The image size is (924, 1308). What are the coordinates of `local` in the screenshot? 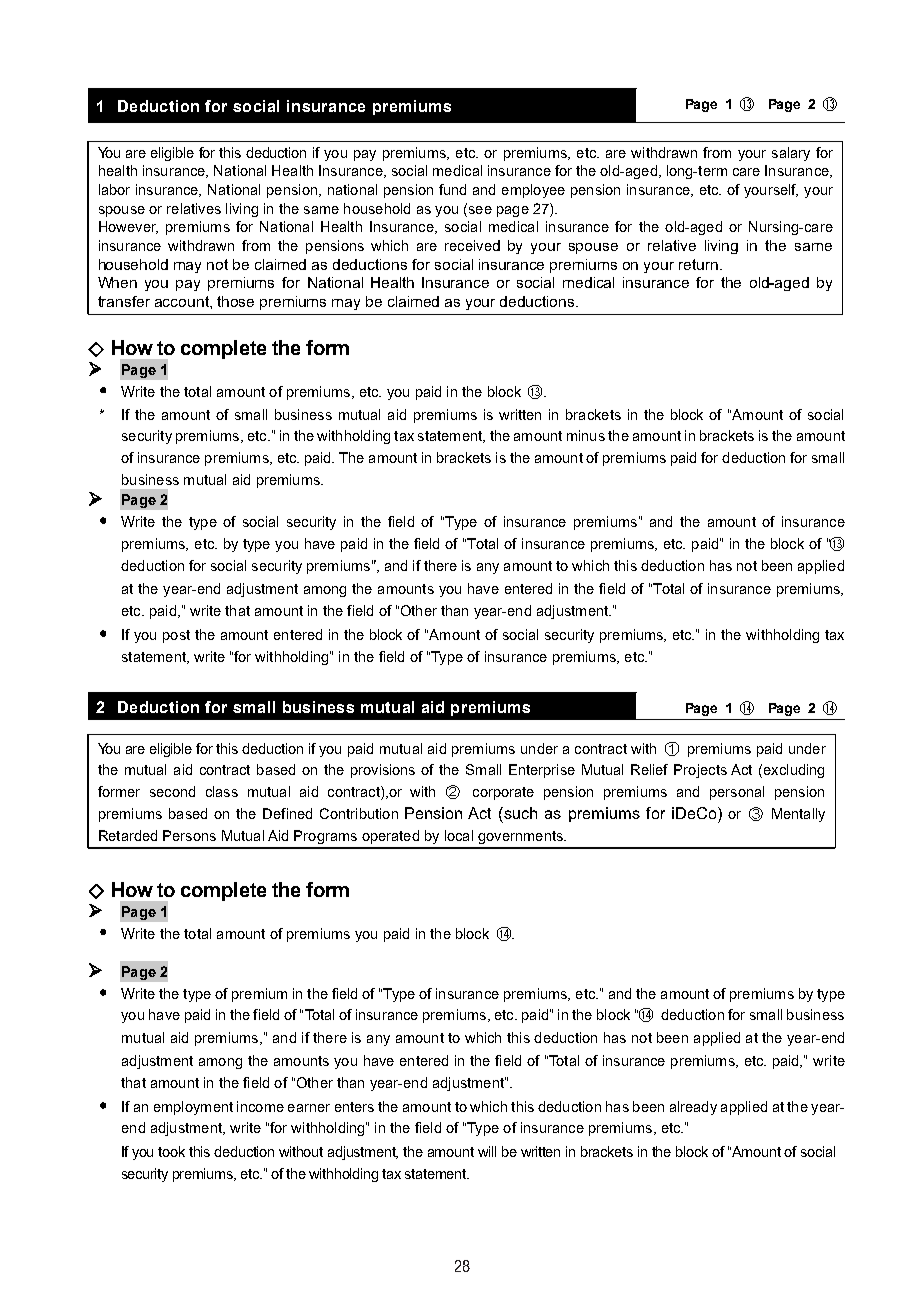 It's located at (459, 835).
